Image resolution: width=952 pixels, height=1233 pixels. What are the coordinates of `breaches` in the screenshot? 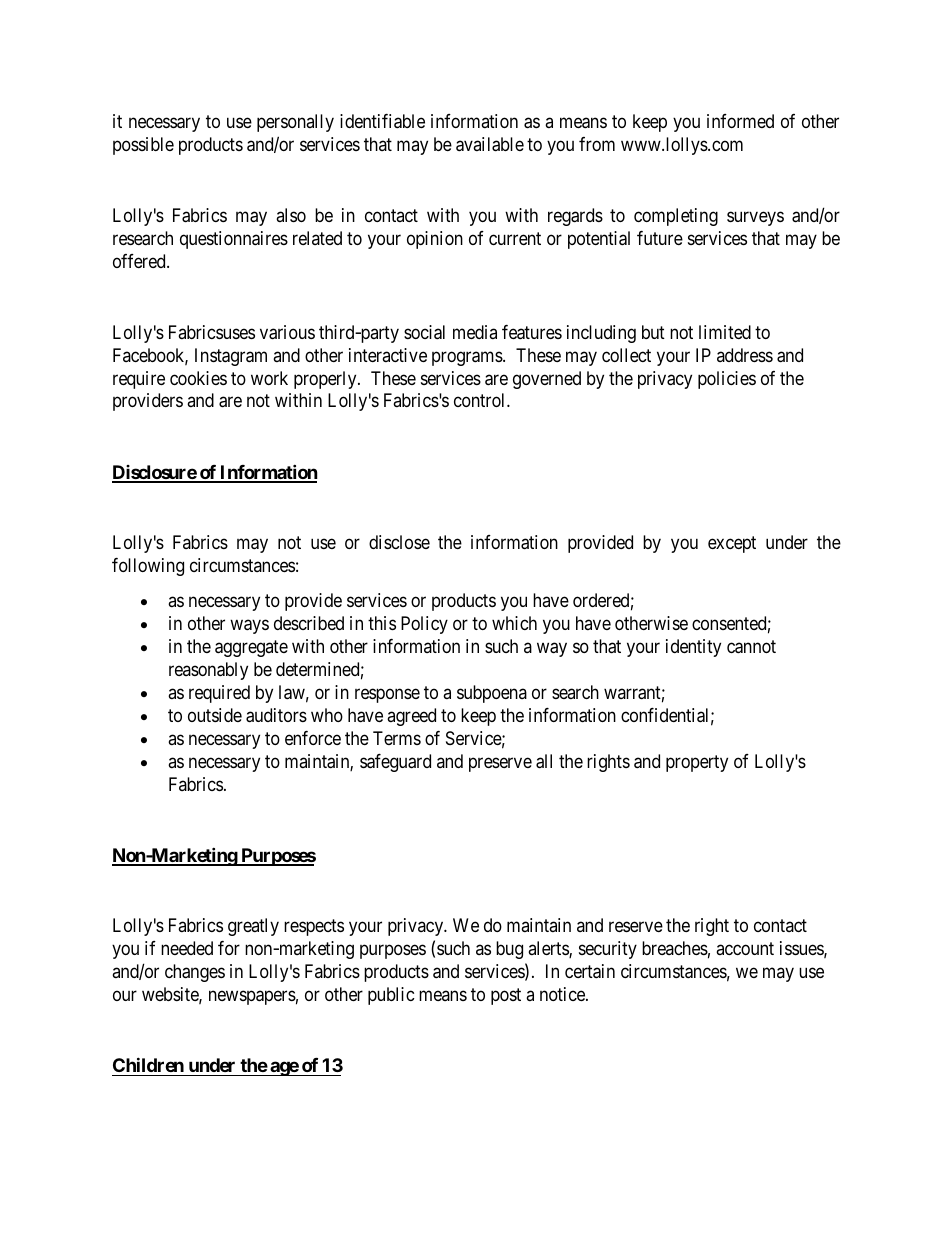 It's located at (675, 948).
